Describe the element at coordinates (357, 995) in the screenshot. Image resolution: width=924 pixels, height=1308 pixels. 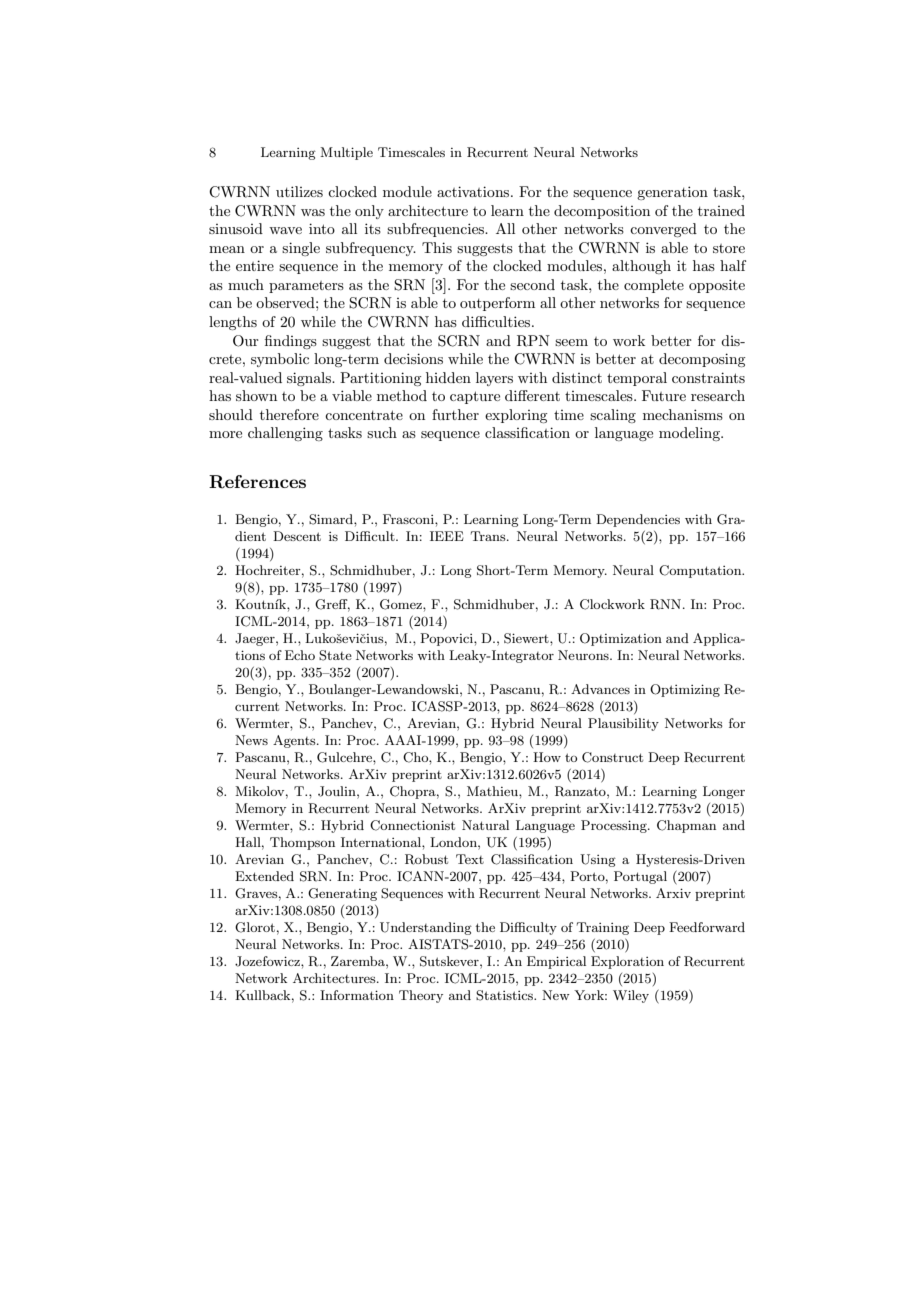
I see `Information` at that location.
